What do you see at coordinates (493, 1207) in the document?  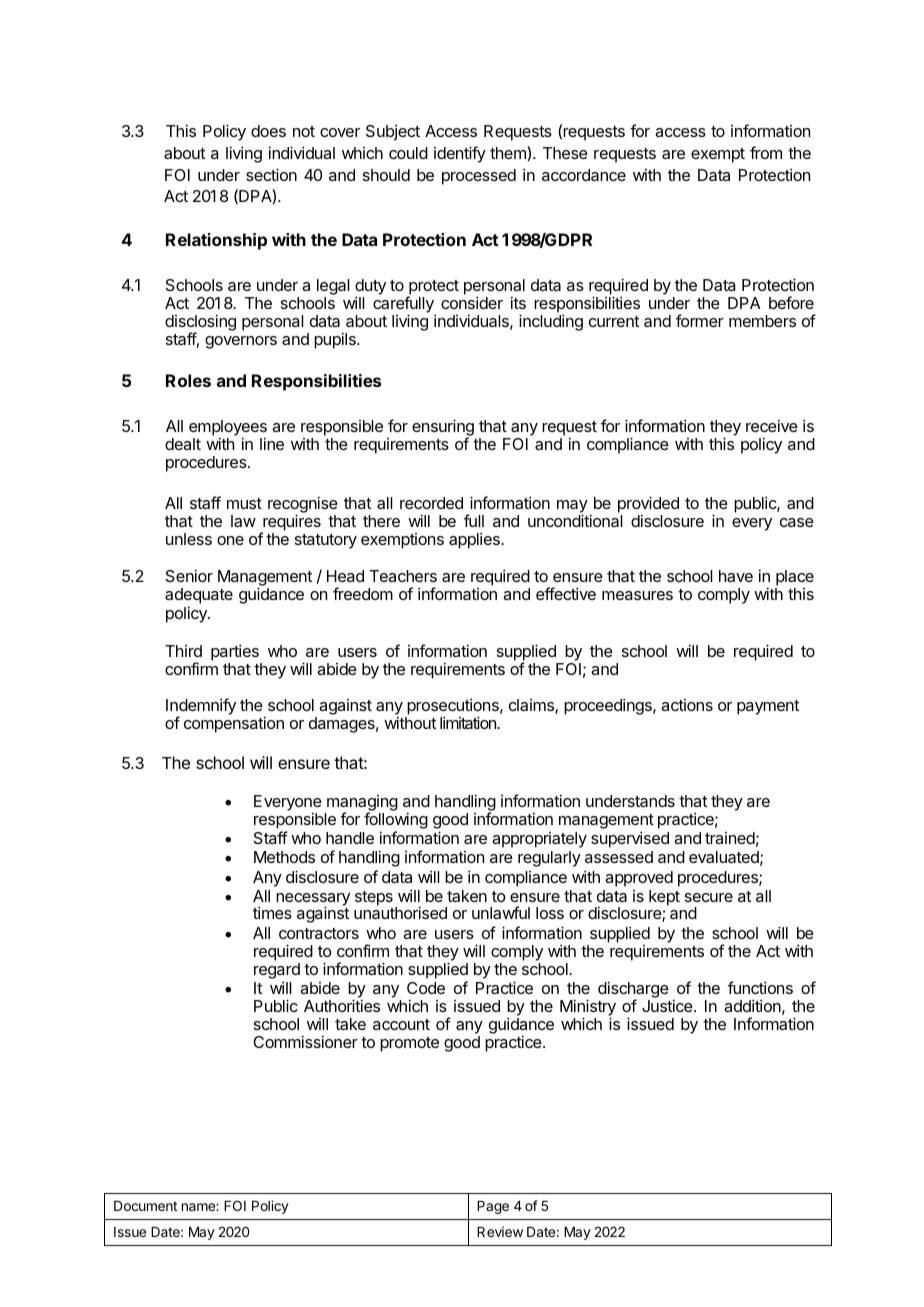 I see `Page` at bounding box center [493, 1207].
